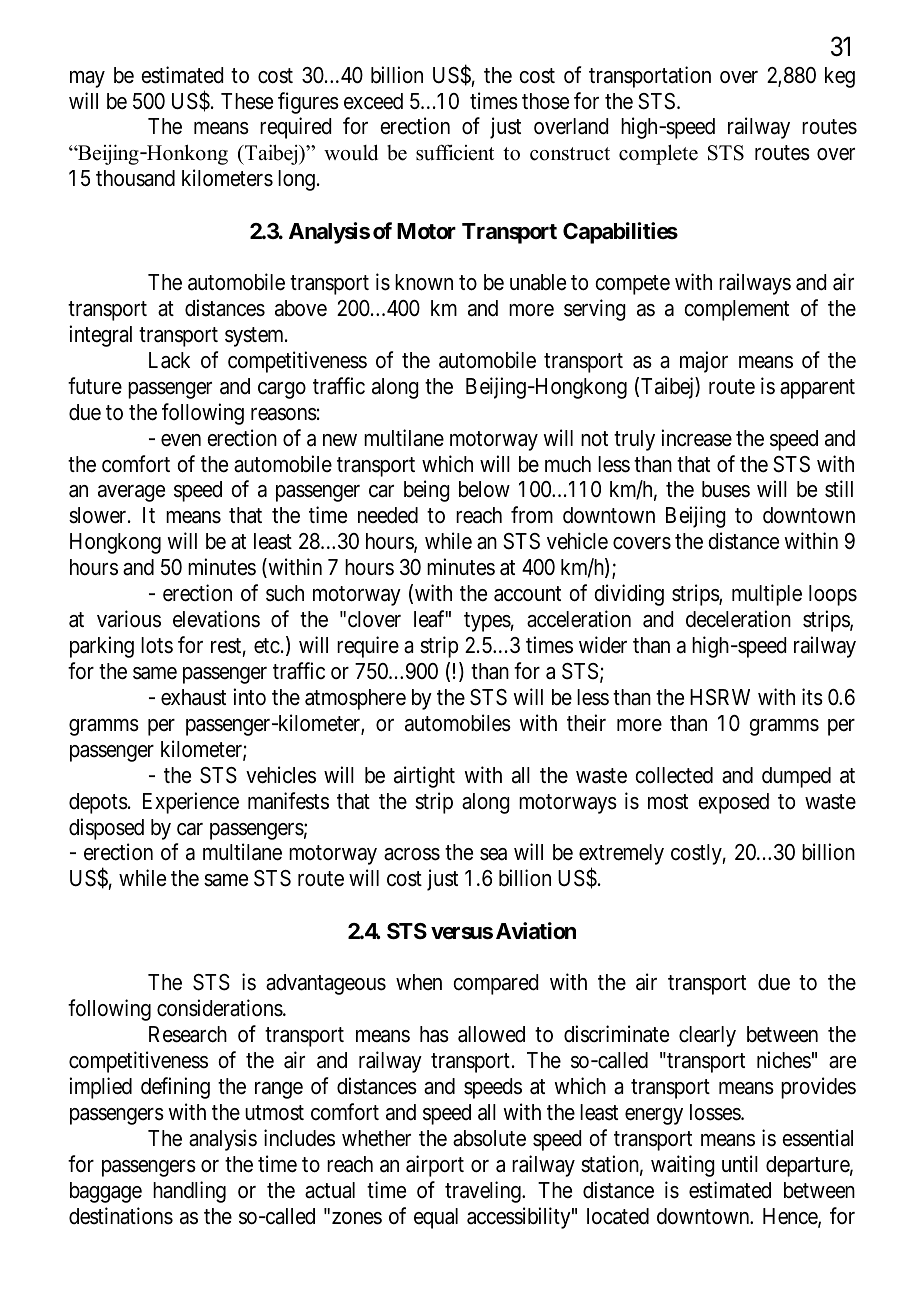 The image size is (924, 1308). I want to click on until, so click(740, 1163).
